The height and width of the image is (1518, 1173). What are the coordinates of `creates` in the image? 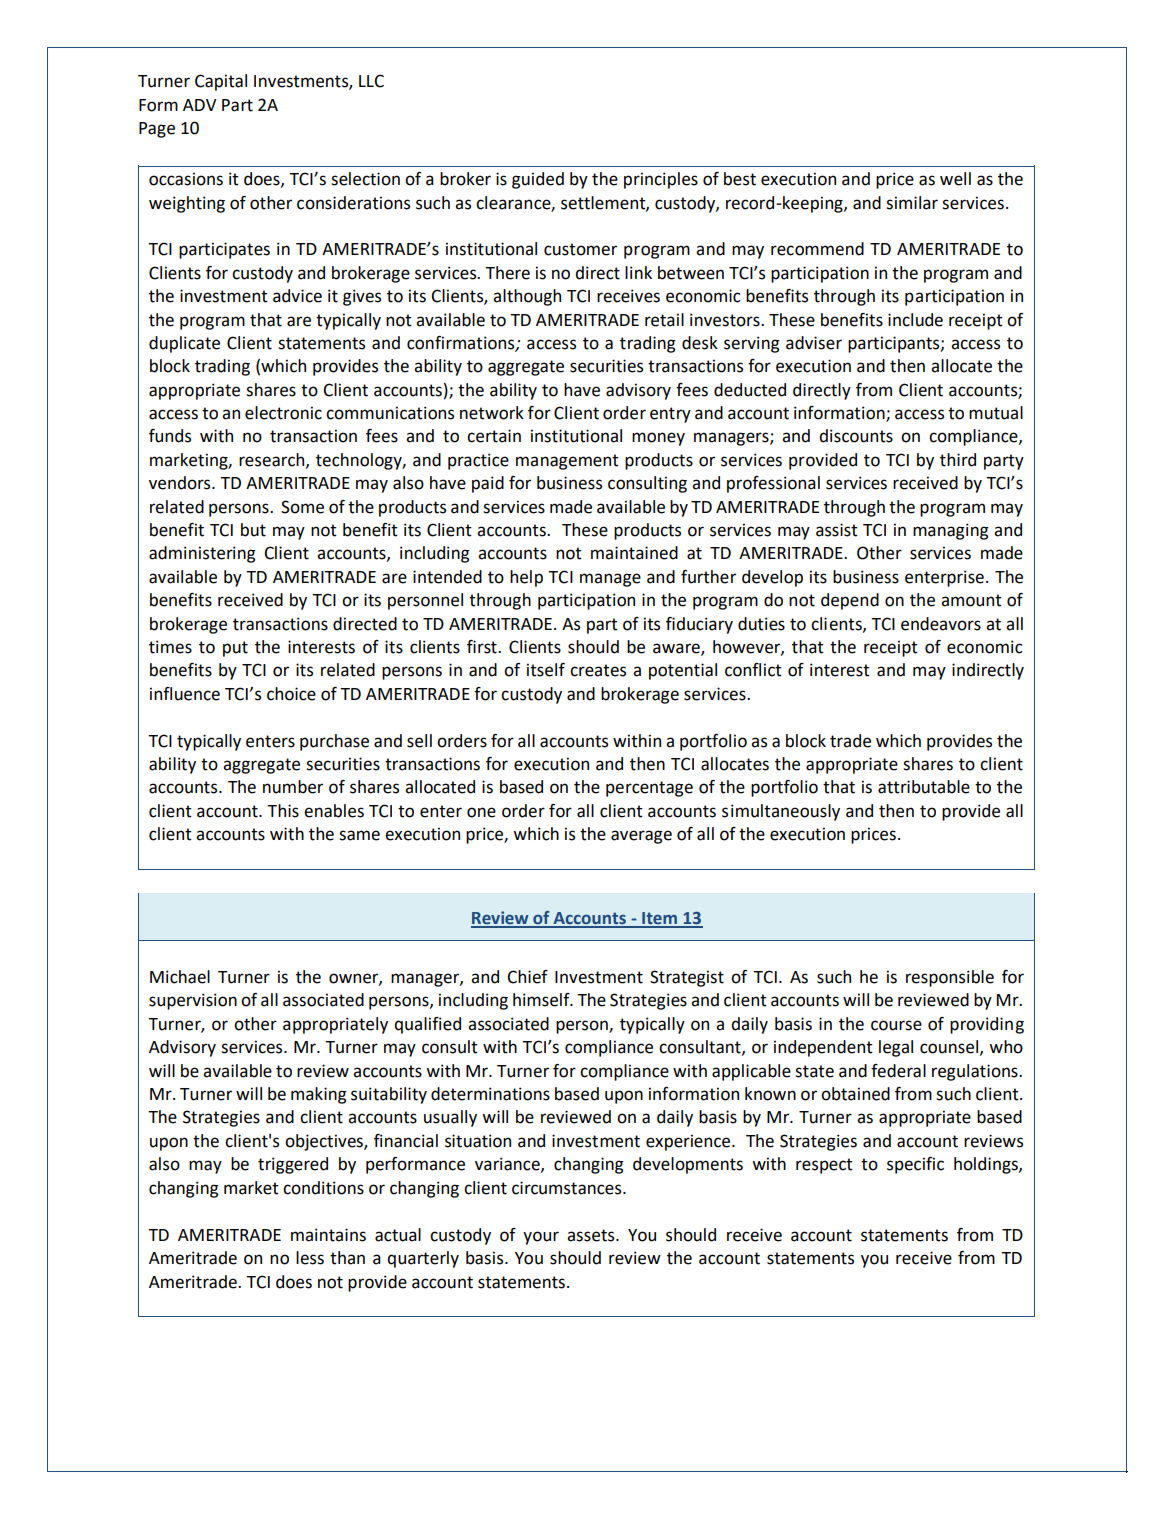 It's located at (598, 670).
